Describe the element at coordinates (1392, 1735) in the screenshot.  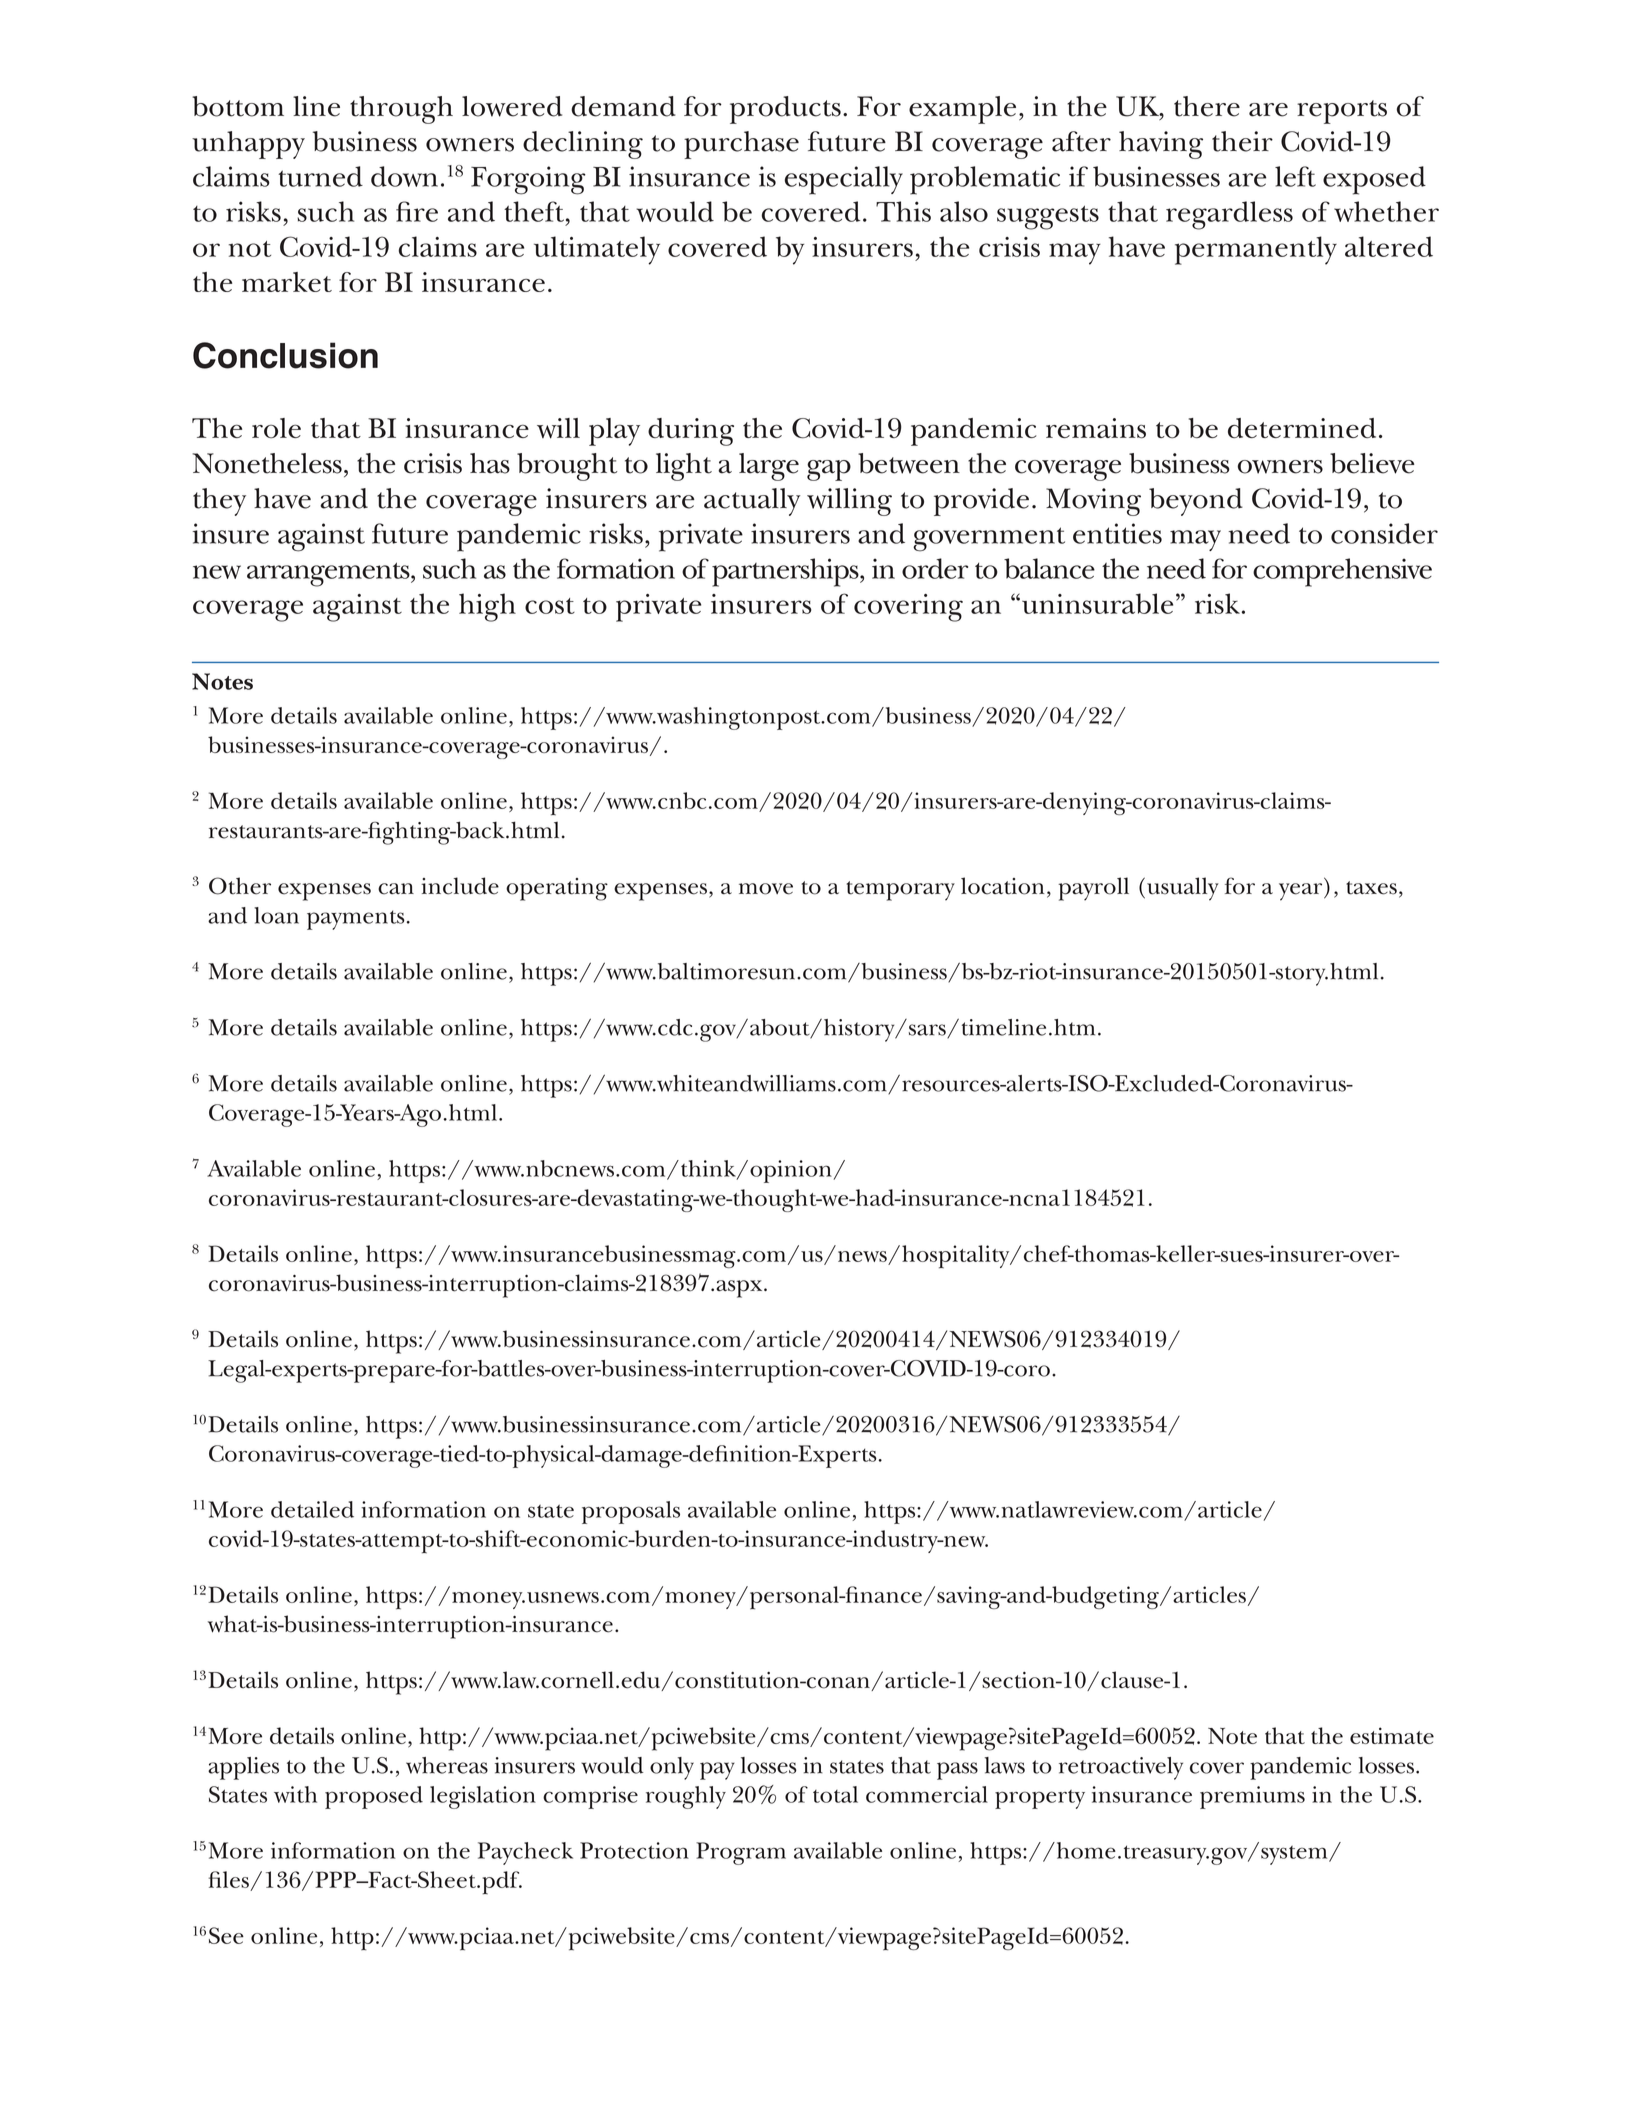
I see `estimate` at that location.
